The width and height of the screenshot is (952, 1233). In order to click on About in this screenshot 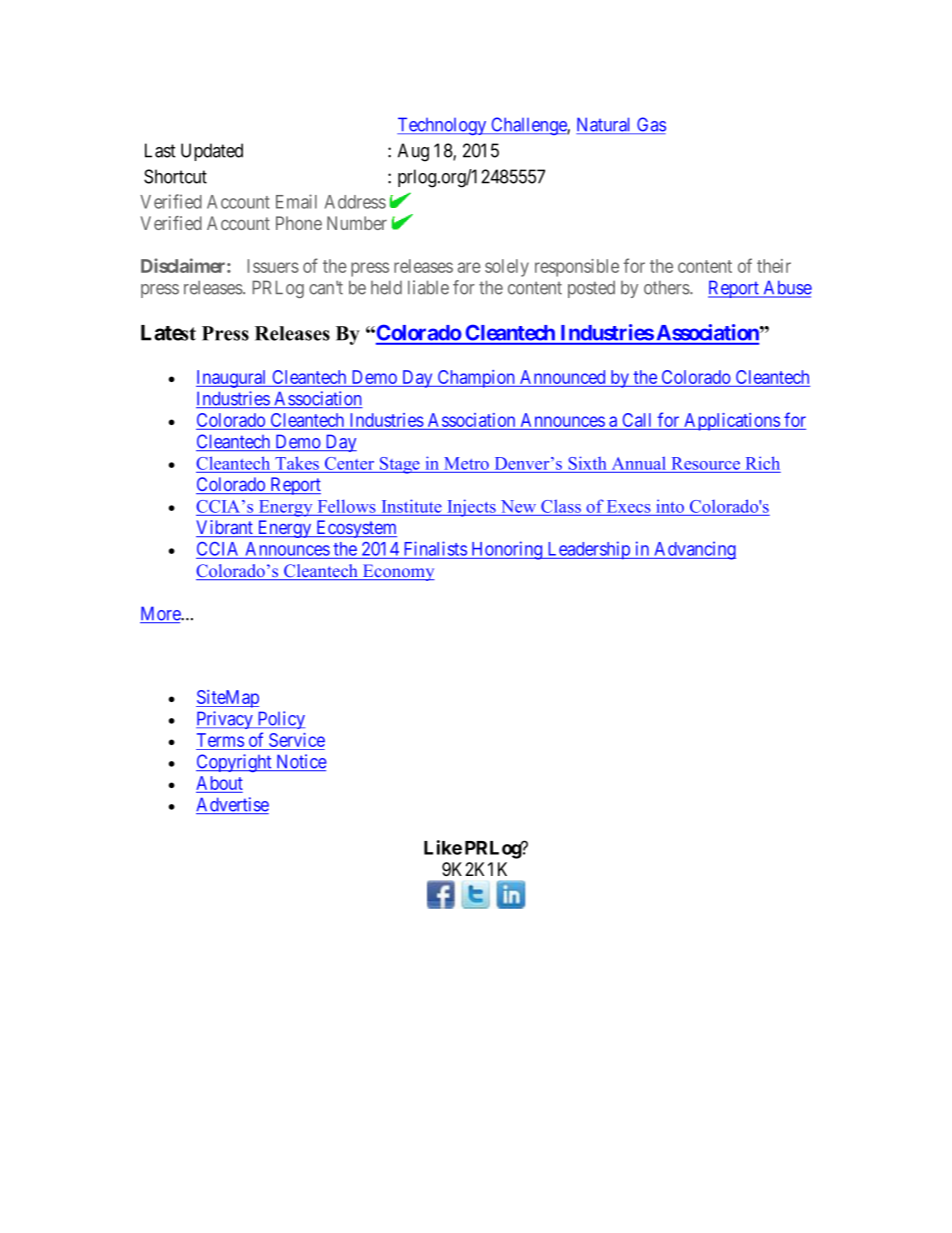, I will do `click(219, 783)`.
